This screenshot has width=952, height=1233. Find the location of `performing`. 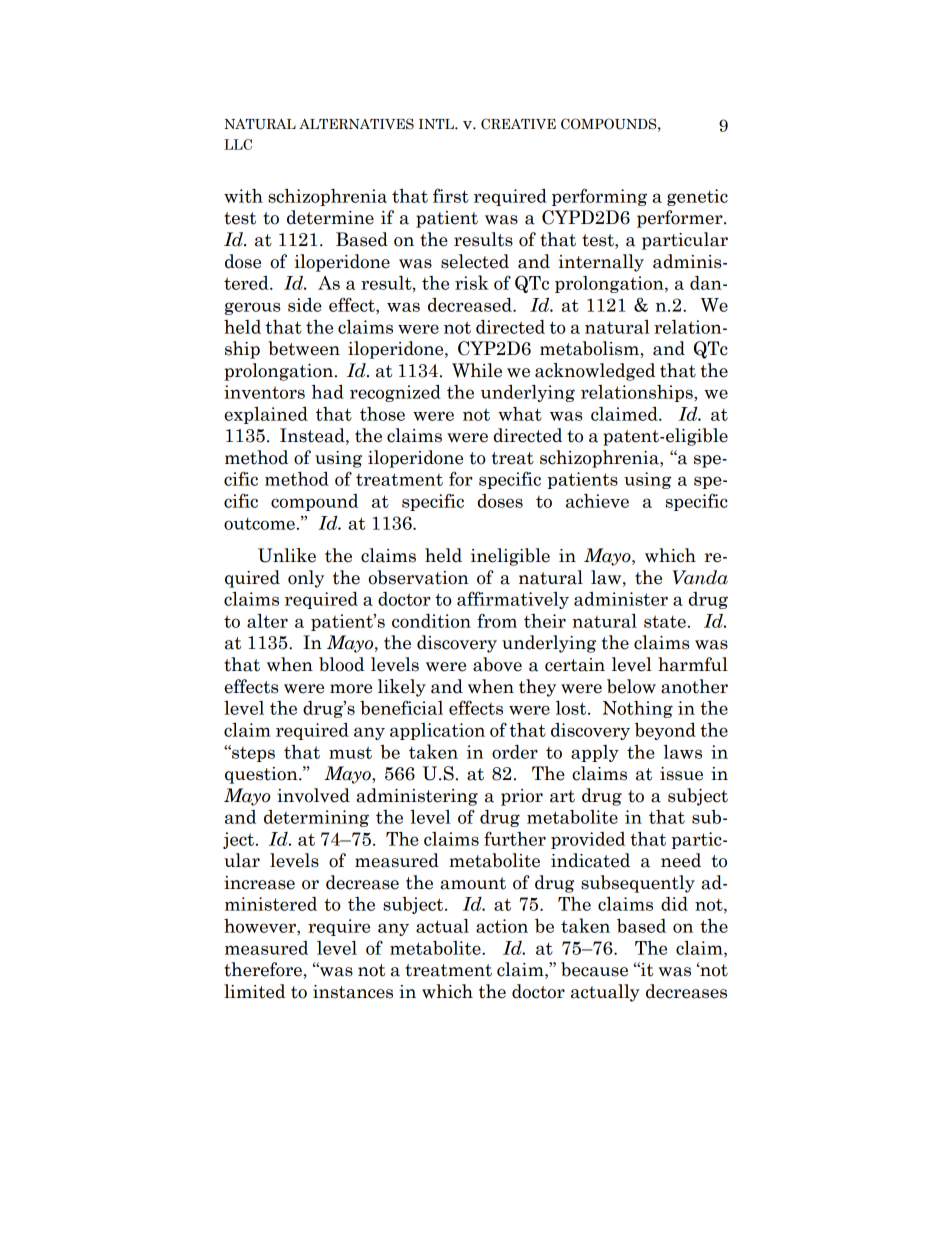

performing is located at coordinates (599, 197).
